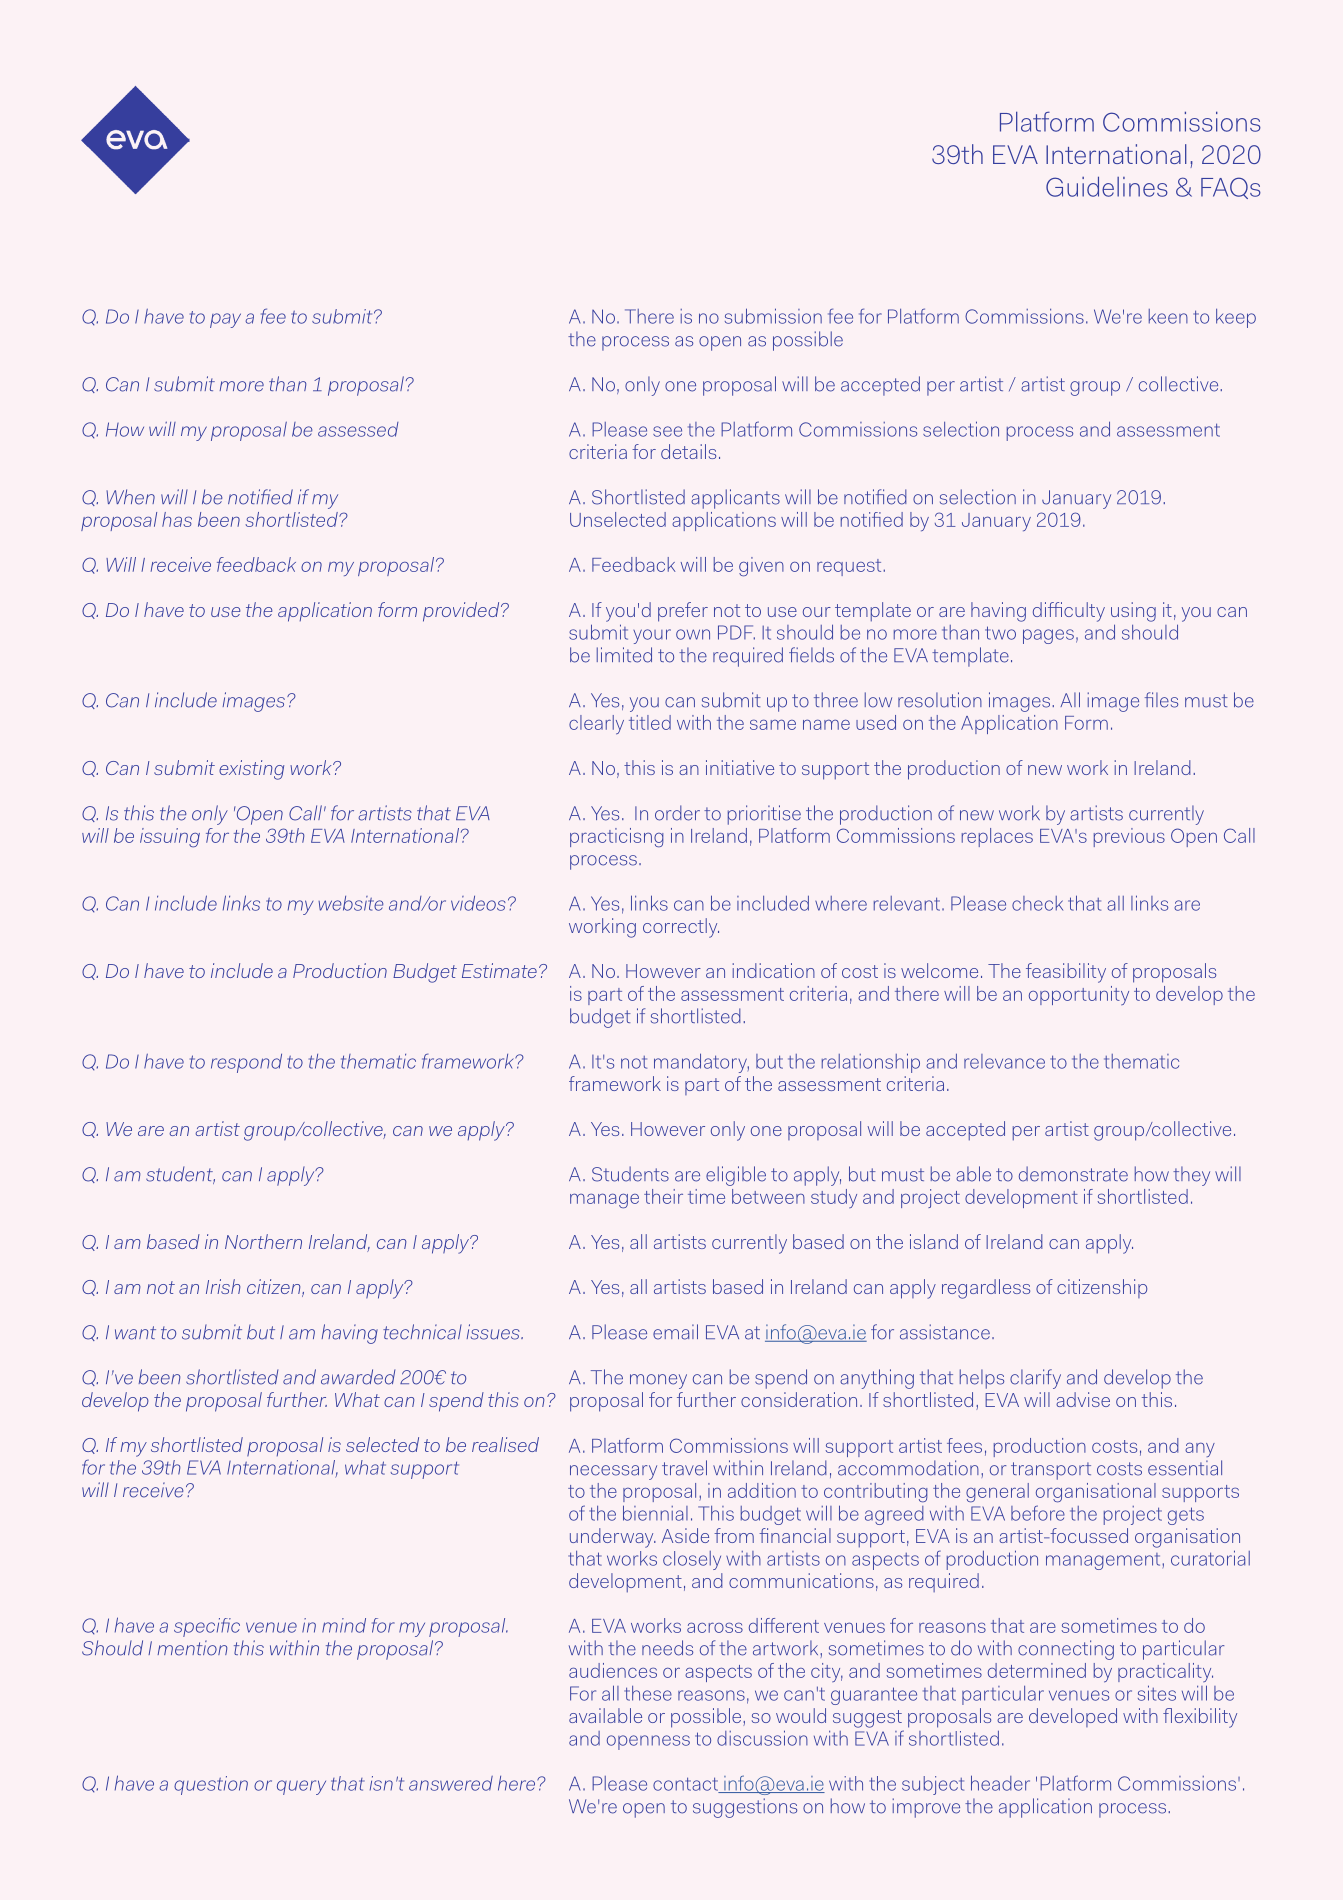 The image size is (1343, 1900). What do you see at coordinates (1107, 186) in the screenshot?
I see `Guidelines` at bounding box center [1107, 186].
